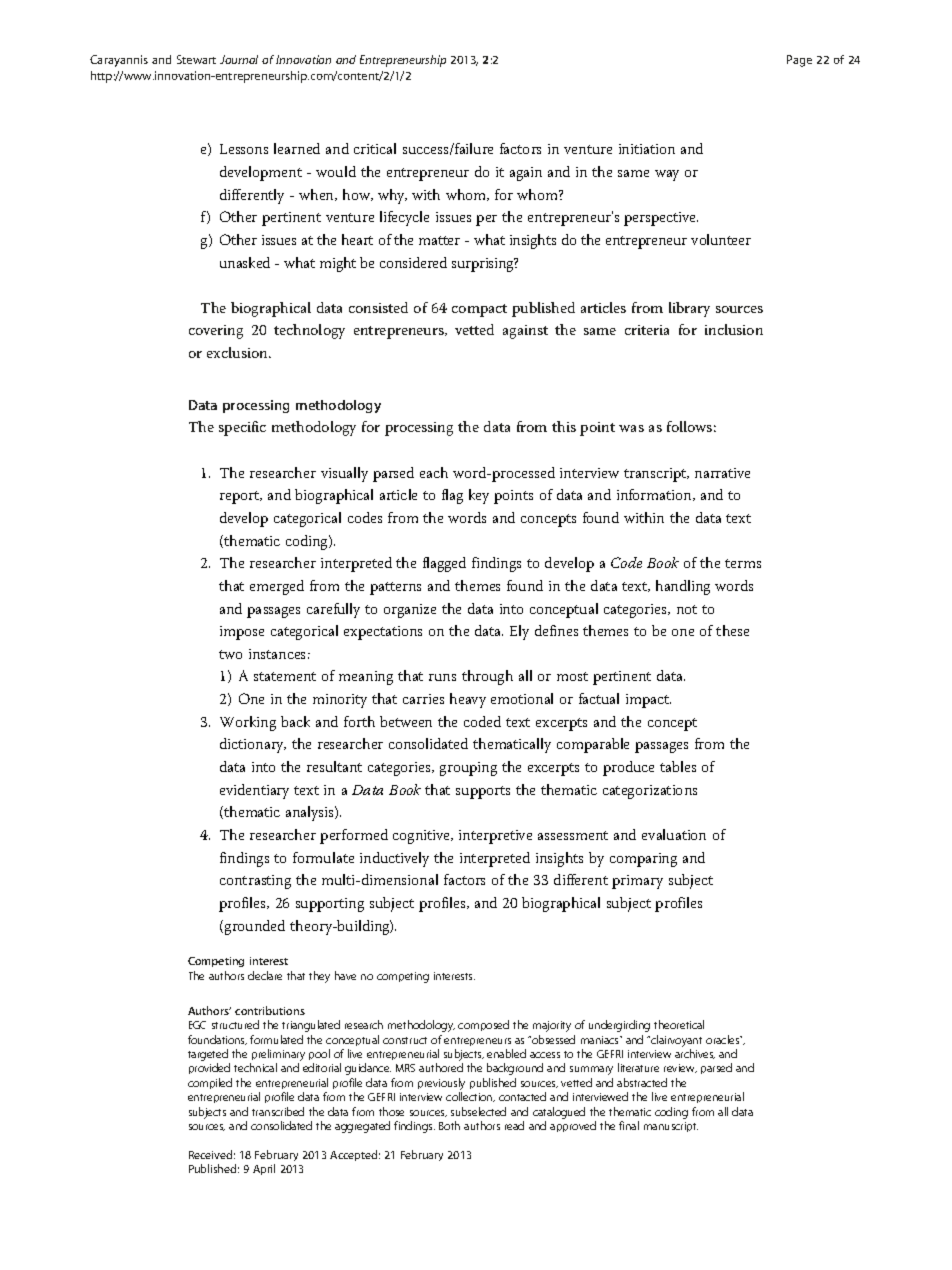  What do you see at coordinates (254, 791) in the screenshot?
I see `evidentiary` at bounding box center [254, 791].
